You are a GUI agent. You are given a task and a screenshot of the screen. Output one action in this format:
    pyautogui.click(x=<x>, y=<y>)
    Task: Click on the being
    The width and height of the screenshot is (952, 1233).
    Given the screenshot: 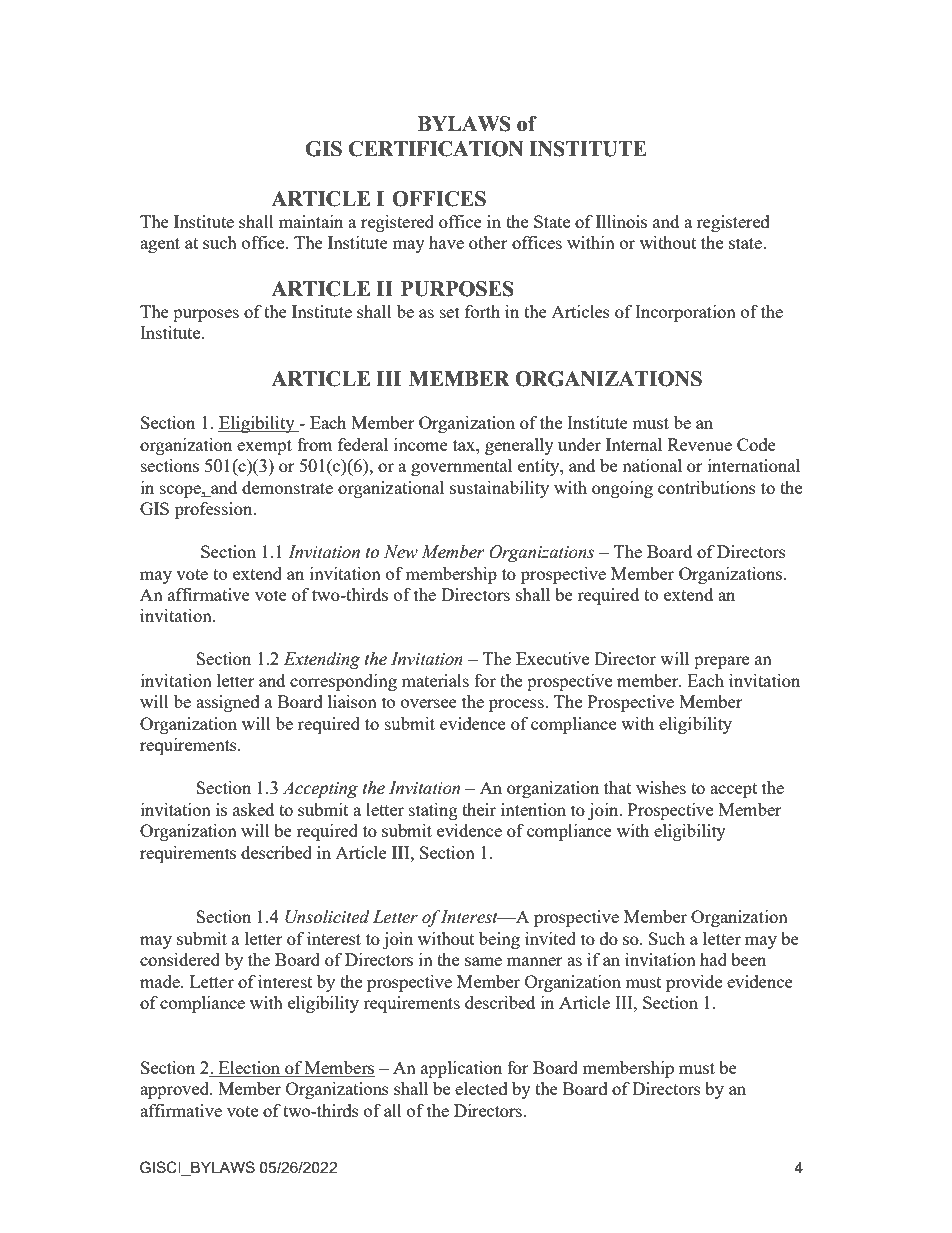 What is the action you would take?
    pyautogui.click(x=499, y=940)
